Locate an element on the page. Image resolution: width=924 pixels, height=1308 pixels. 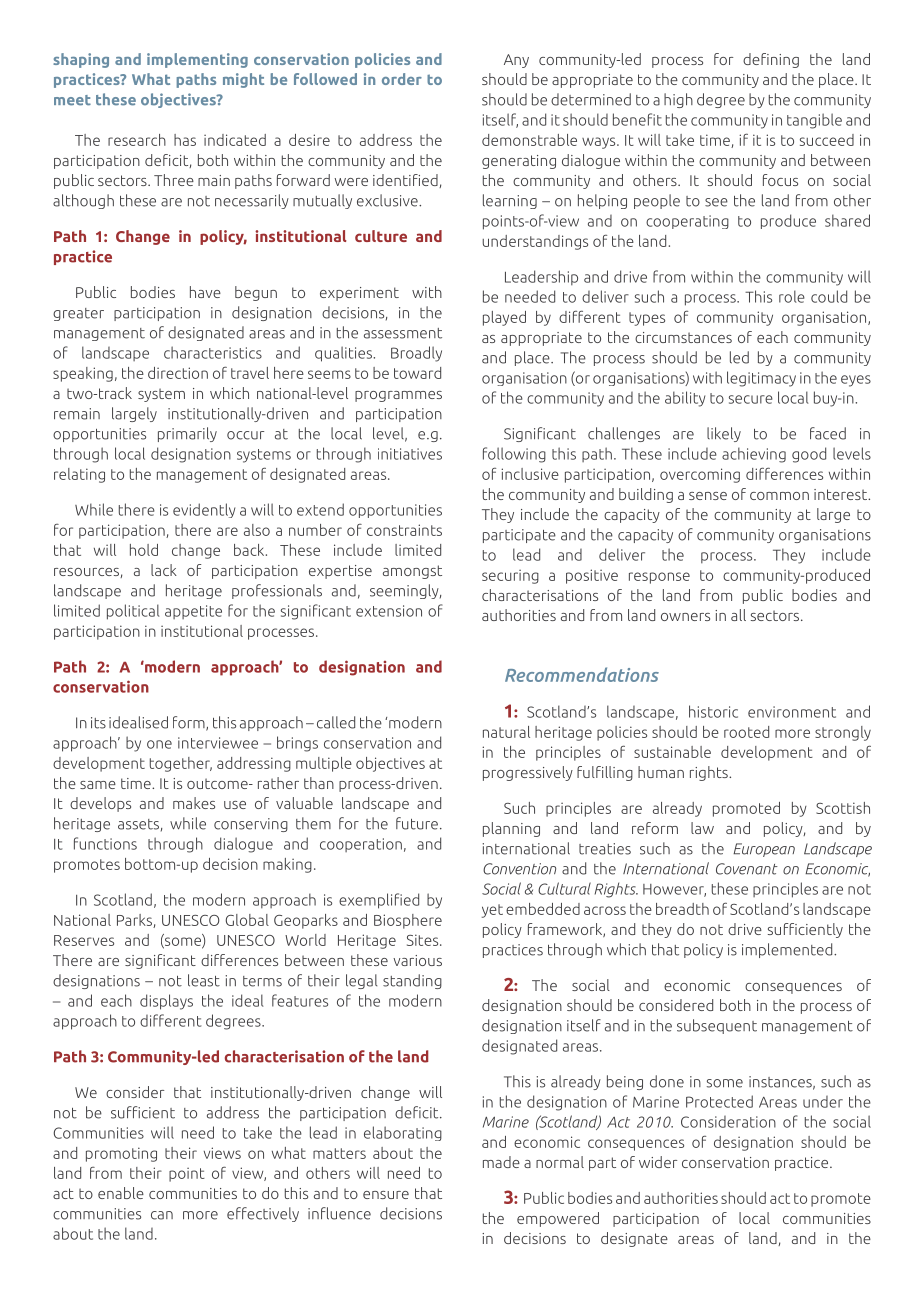
yet is located at coordinates (492, 911).
